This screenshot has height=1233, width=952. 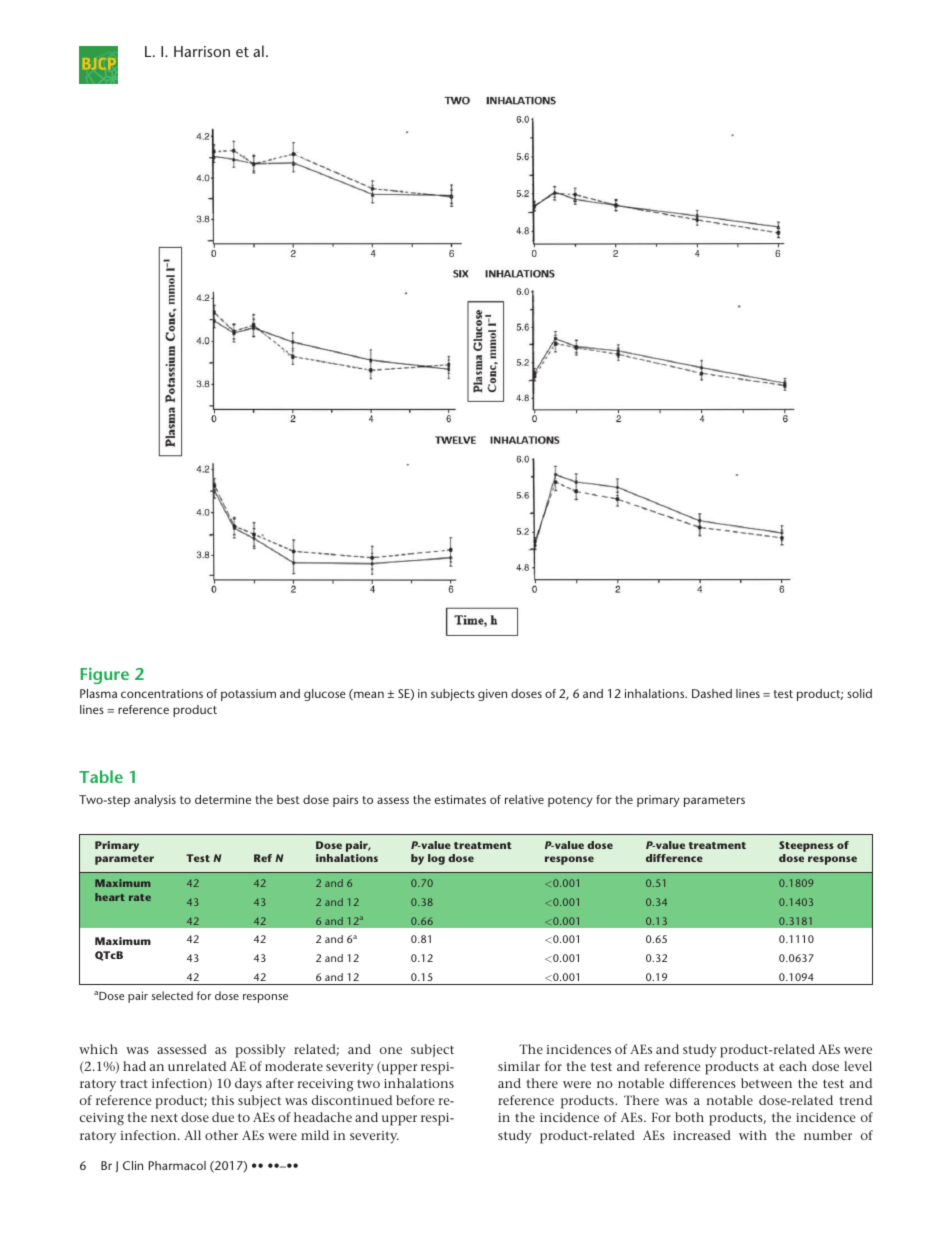 What do you see at coordinates (712, 693) in the screenshot?
I see `Dashed` at bounding box center [712, 693].
